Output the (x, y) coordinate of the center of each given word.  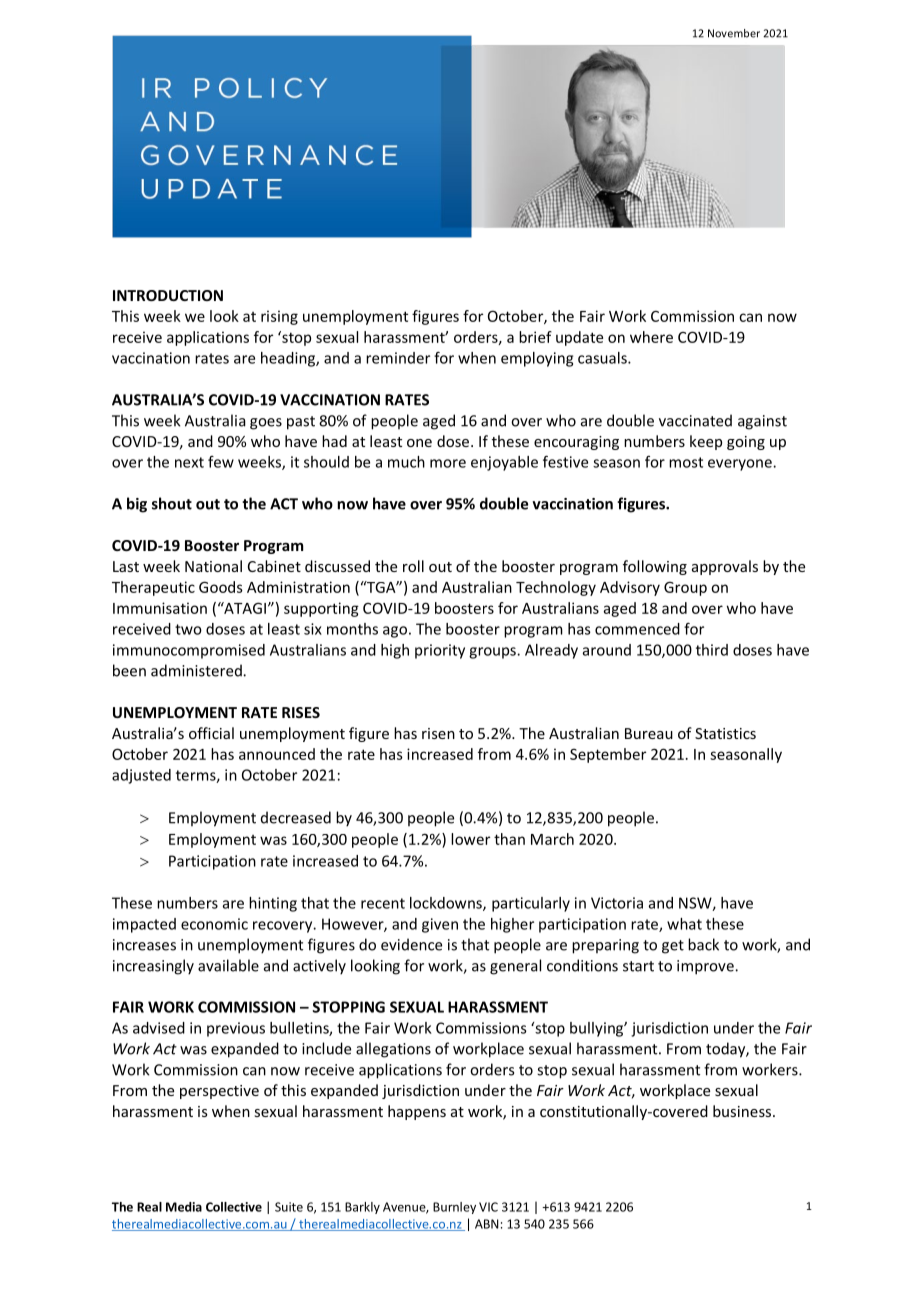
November (734, 33)
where (651, 337)
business (743, 1111)
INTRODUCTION (168, 295)
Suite (289, 1207)
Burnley (454, 1208)
